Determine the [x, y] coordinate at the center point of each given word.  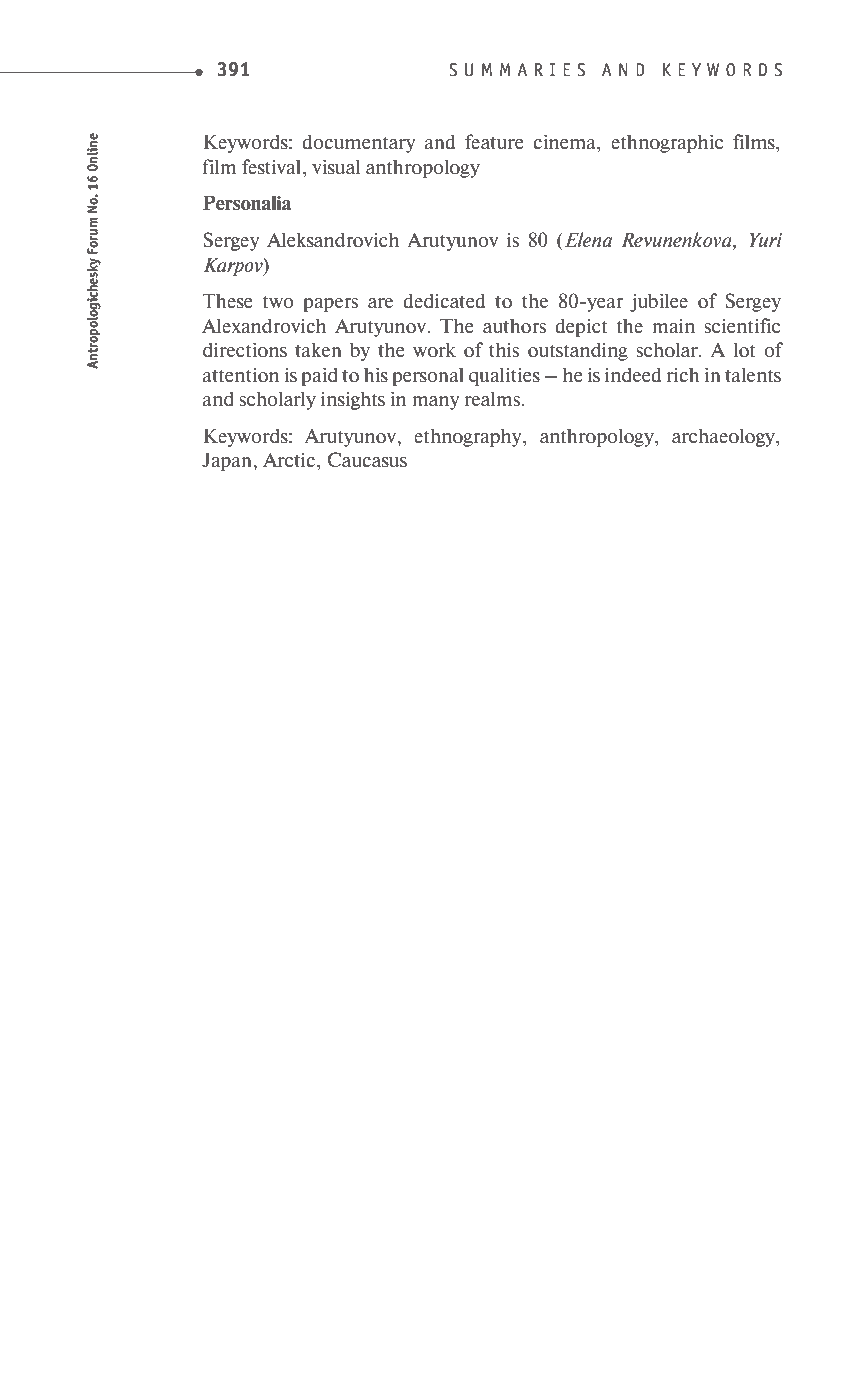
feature [494, 141]
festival [273, 166]
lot [744, 349]
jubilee [659, 302]
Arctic [290, 459]
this [504, 349]
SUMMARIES [517, 70]
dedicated [444, 300]
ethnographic [667, 143]
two [278, 301]
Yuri [765, 239]
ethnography [469, 437]
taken [318, 349]
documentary [359, 143]
